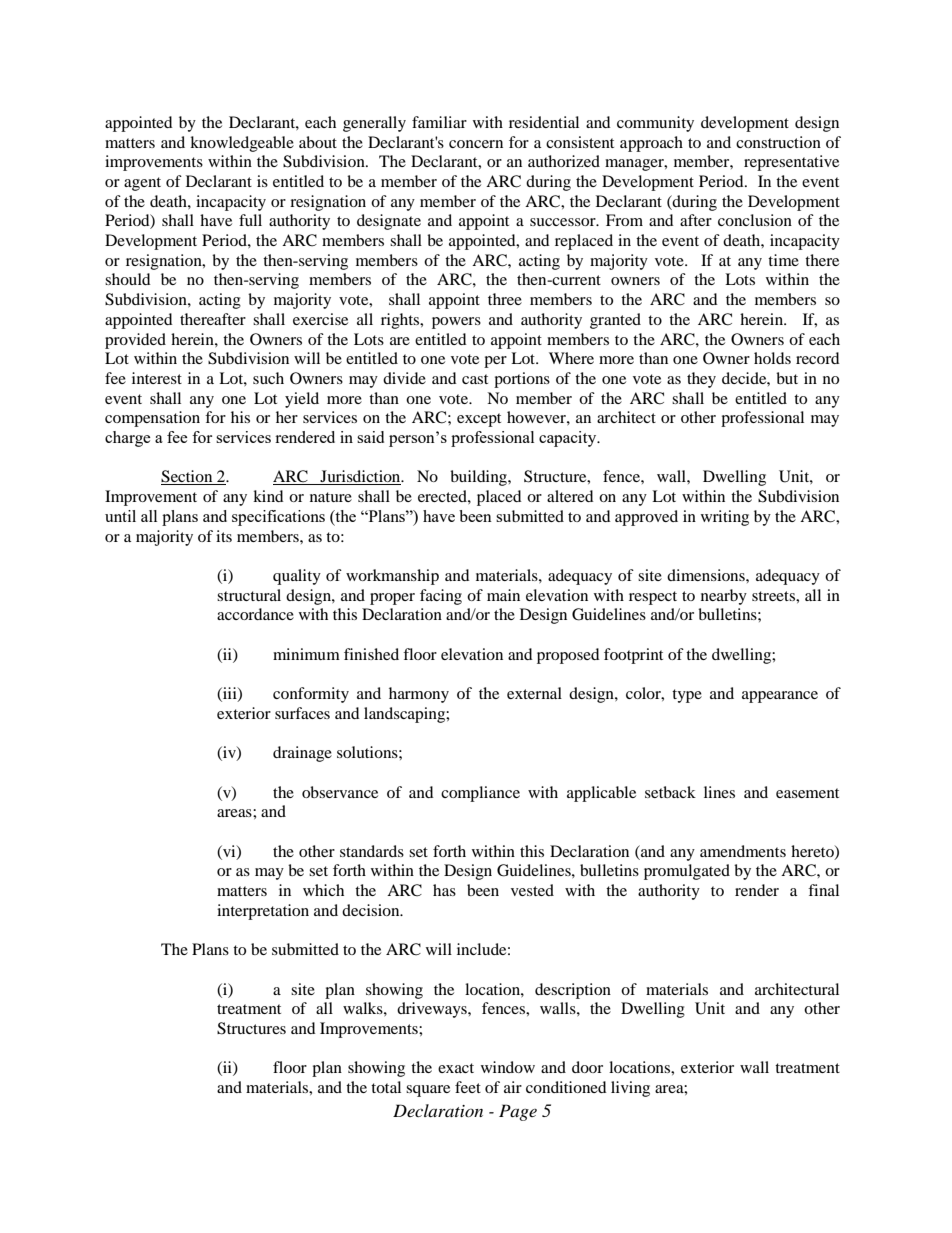 This screenshot has width=952, height=1233. Describe the element at coordinates (725, 518) in the screenshot. I see `writing` at that location.
